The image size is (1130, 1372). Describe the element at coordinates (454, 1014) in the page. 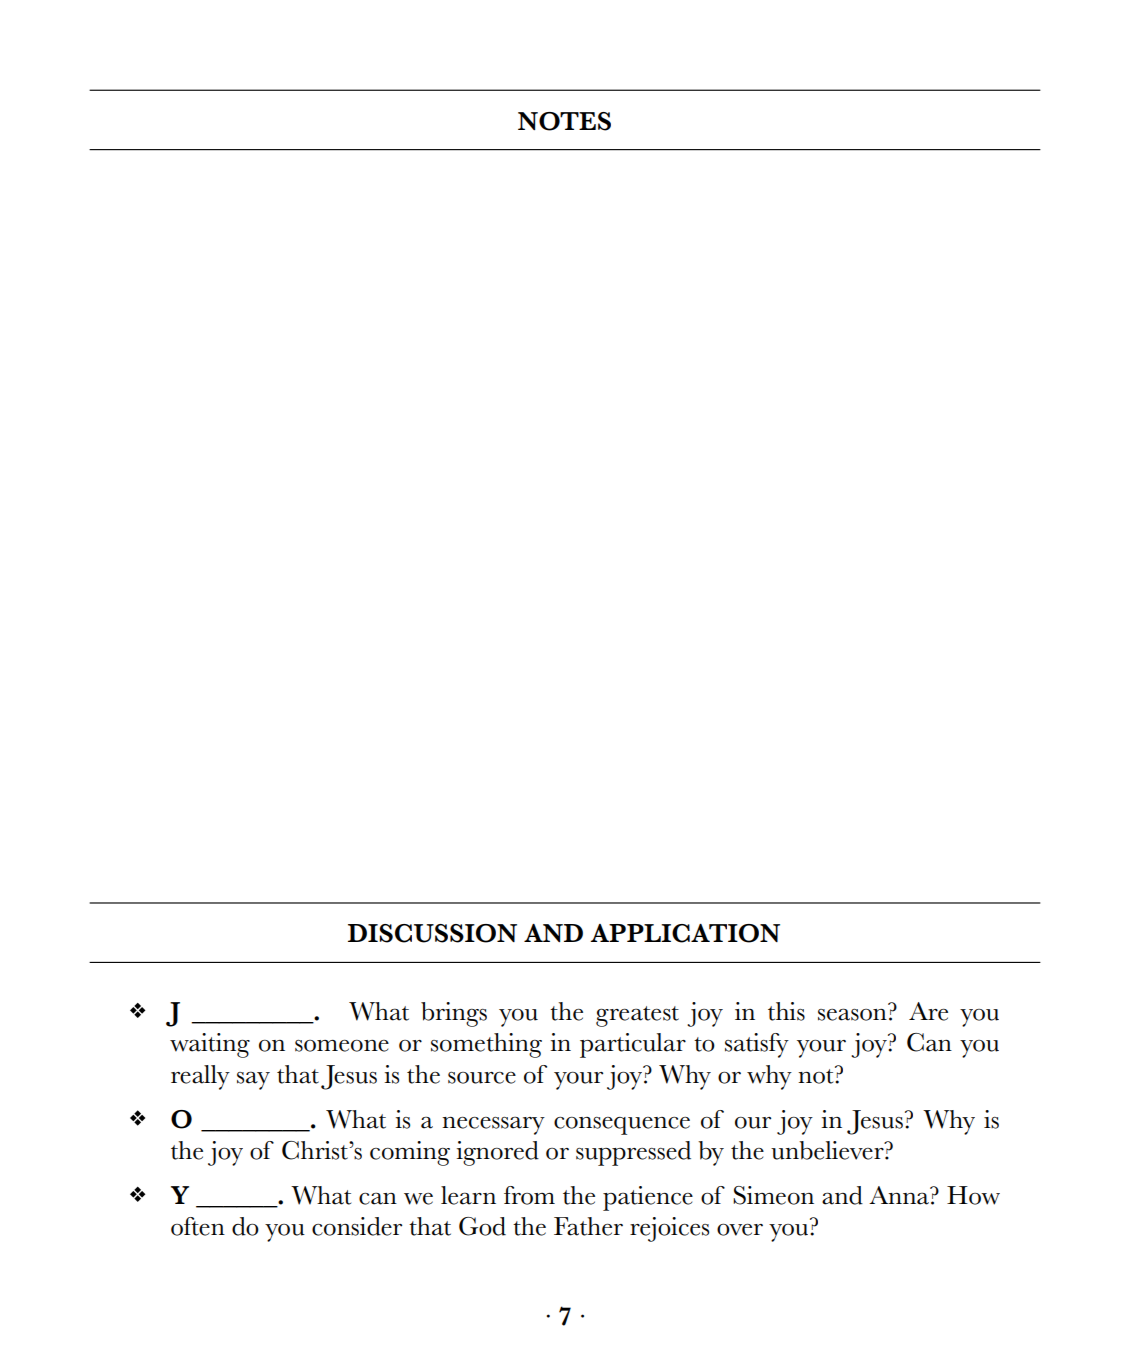

I see `brings` at that location.
